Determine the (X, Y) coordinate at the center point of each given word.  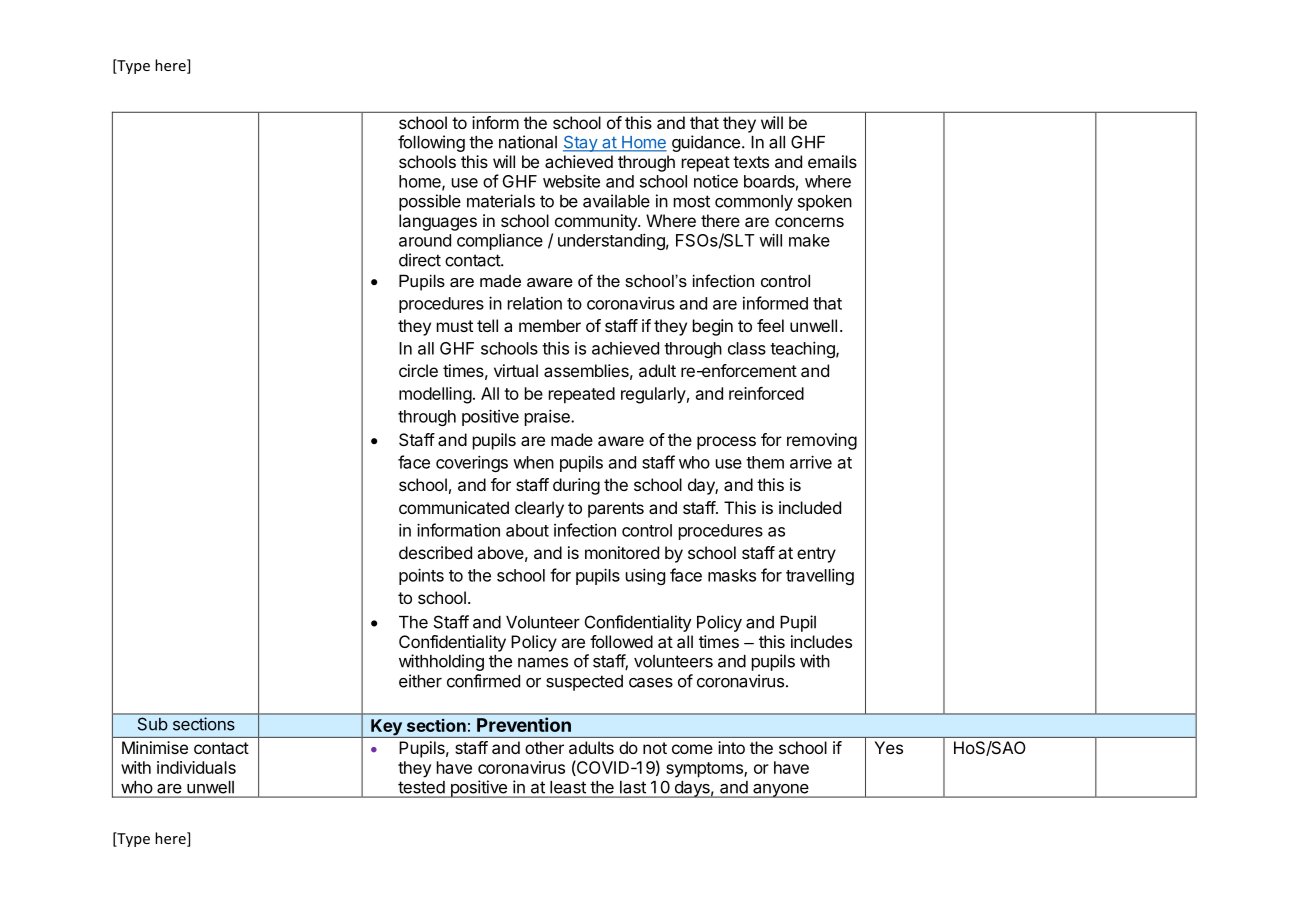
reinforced (766, 393)
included (810, 507)
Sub (152, 724)
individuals (196, 767)
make (809, 240)
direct (420, 260)
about (527, 530)
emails (832, 161)
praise (548, 417)
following (431, 143)
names (543, 663)
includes (821, 641)
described (435, 552)
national (528, 142)
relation (535, 303)
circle (418, 370)
